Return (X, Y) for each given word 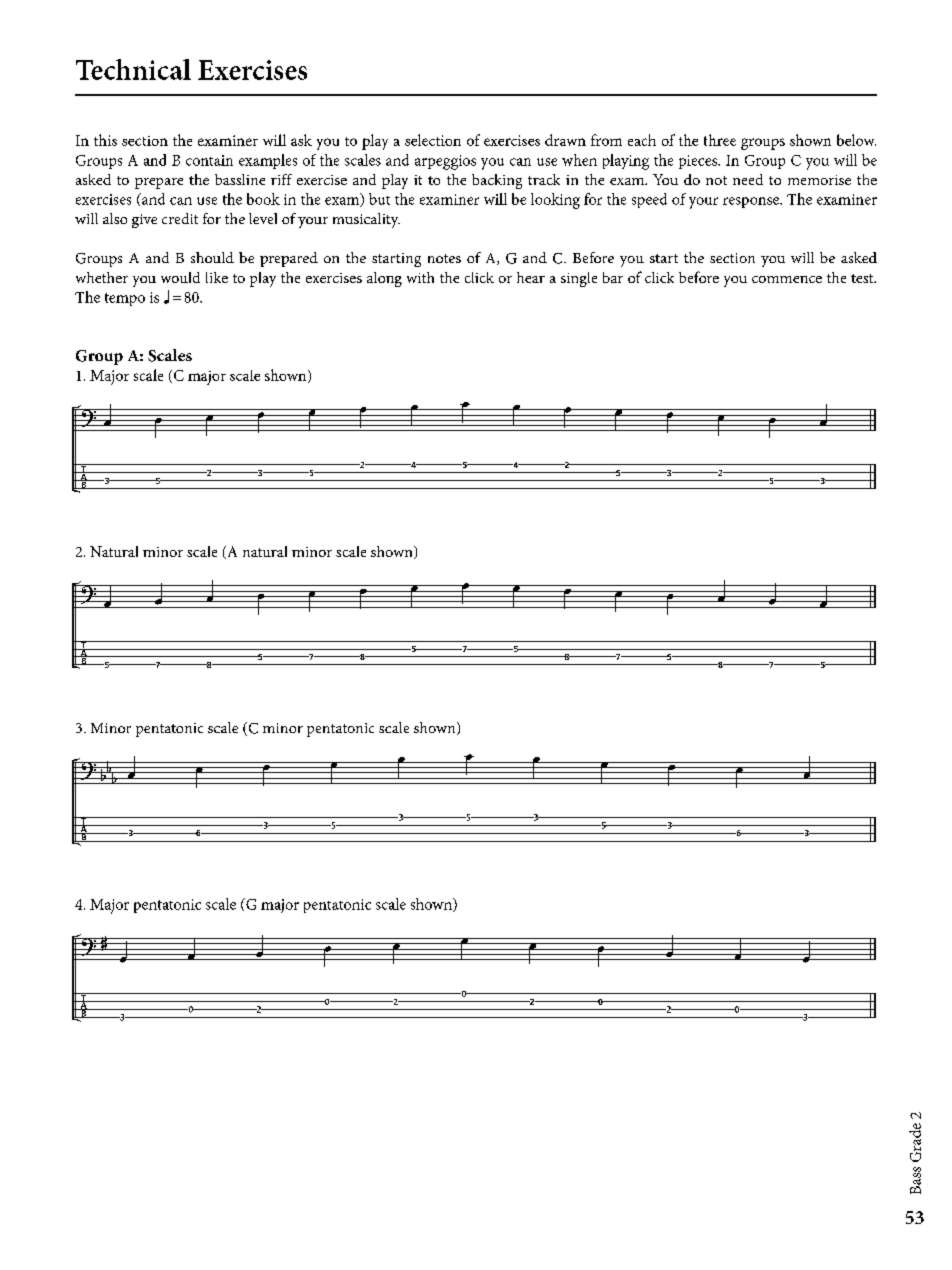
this (105, 140)
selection (433, 140)
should (212, 257)
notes (444, 258)
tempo (125, 299)
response (752, 202)
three (720, 140)
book (263, 199)
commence (787, 279)
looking (555, 201)
